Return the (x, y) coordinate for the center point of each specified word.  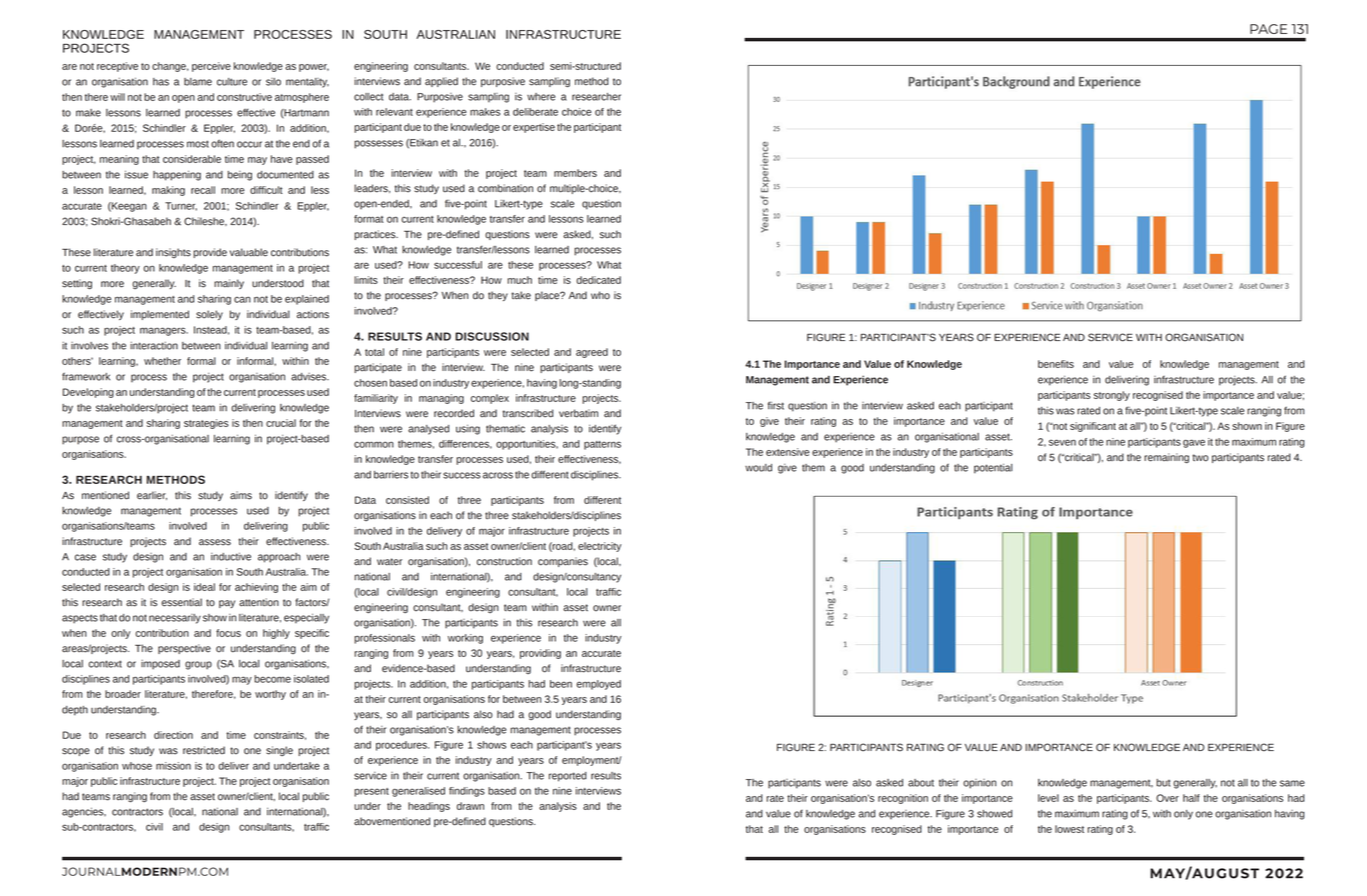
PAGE (1268, 29)
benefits (1056, 364)
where (541, 97)
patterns (602, 445)
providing (540, 654)
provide (210, 253)
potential (993, 468)
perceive (211, 67)
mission (173, 766)
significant (1093, 427)
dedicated (598, 280)
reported (568, 777)
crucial (281, 423)
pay (227, 604)
